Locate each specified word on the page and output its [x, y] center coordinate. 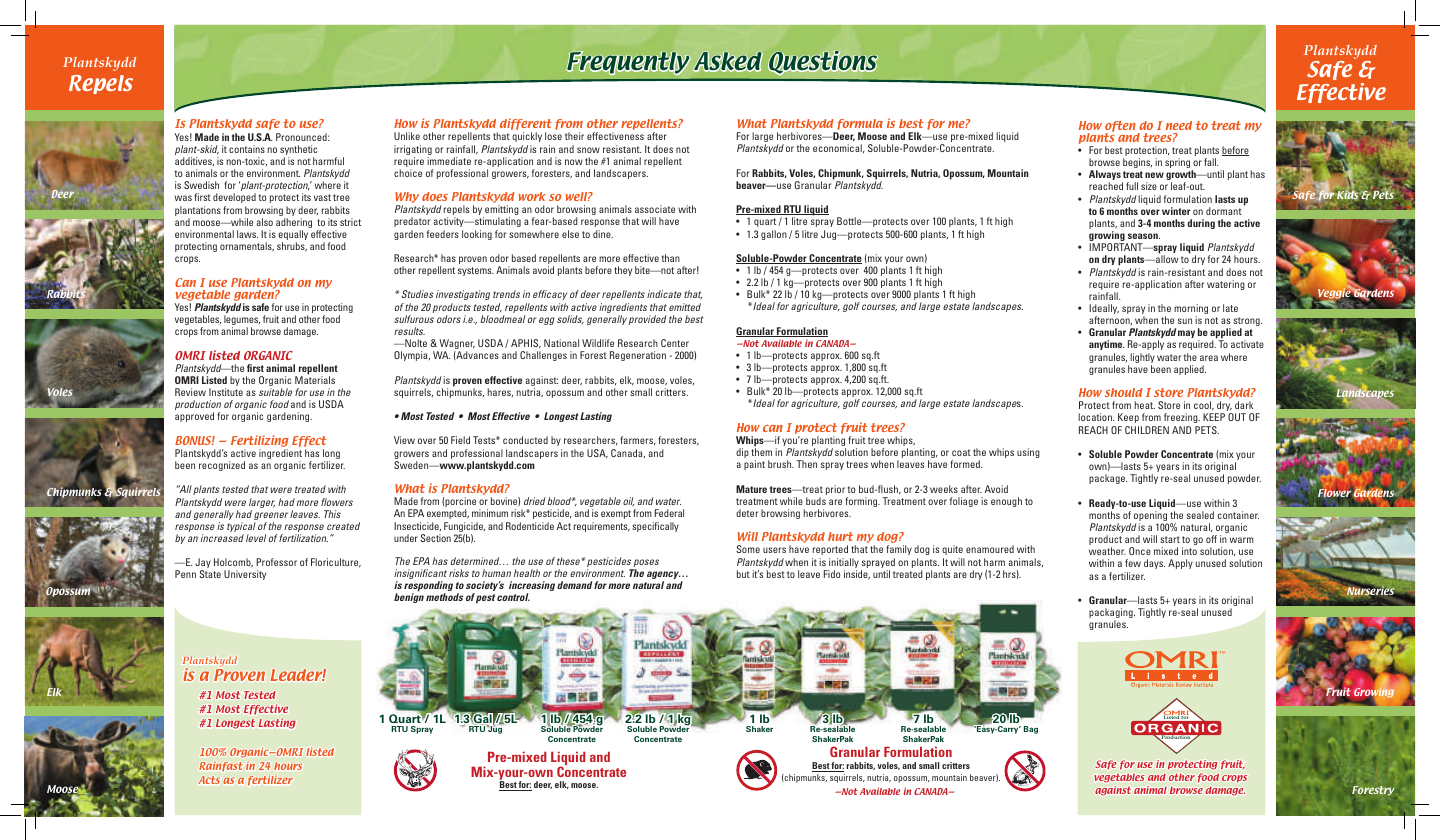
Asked [728, 61]
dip [742, 453]
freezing [1182, 418]
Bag [1031, 730]
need [1179, 125]
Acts [209, 780]
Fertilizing [260, 441]
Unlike [407, 136]
